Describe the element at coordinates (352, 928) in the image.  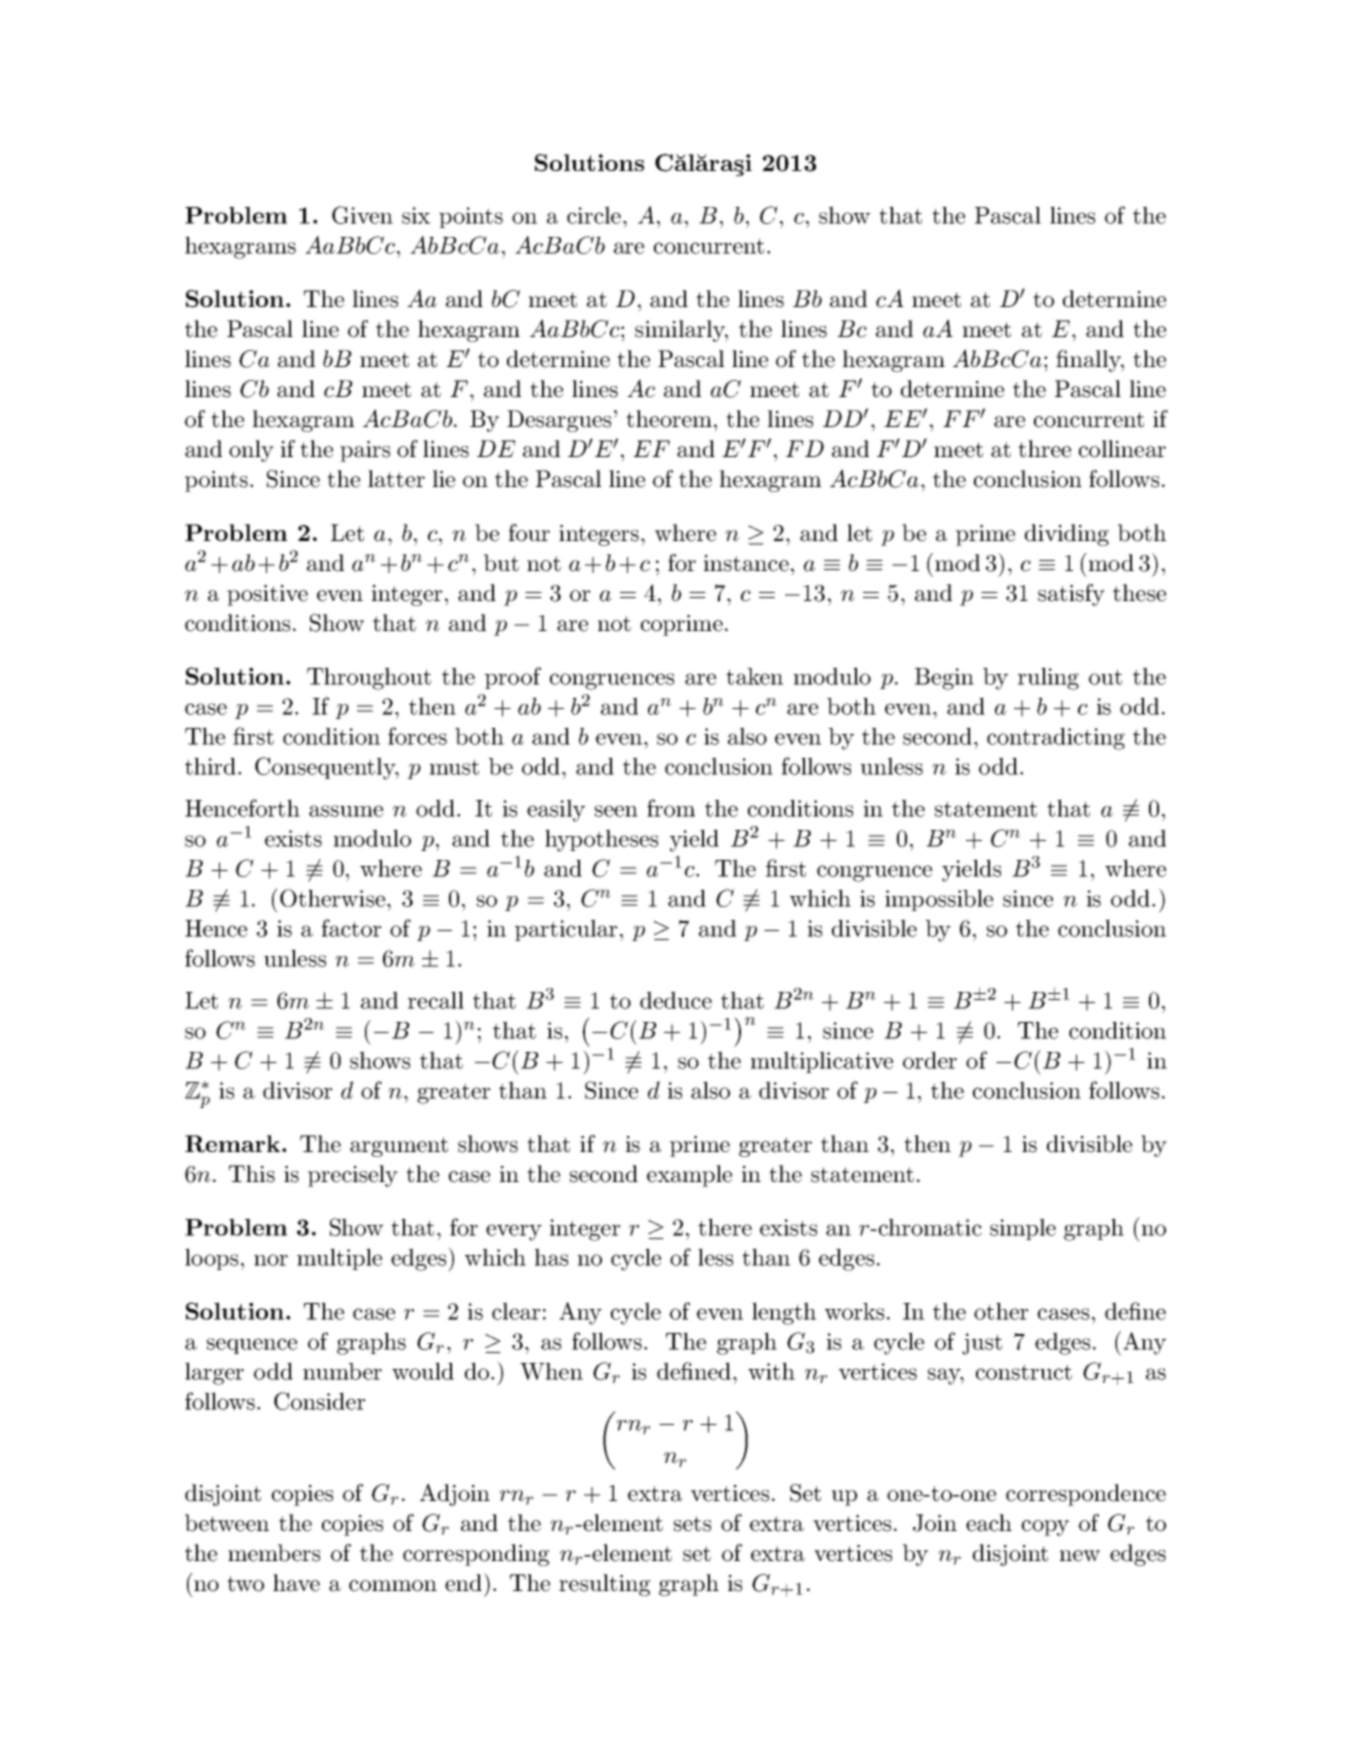
I see `factor` at that location.
